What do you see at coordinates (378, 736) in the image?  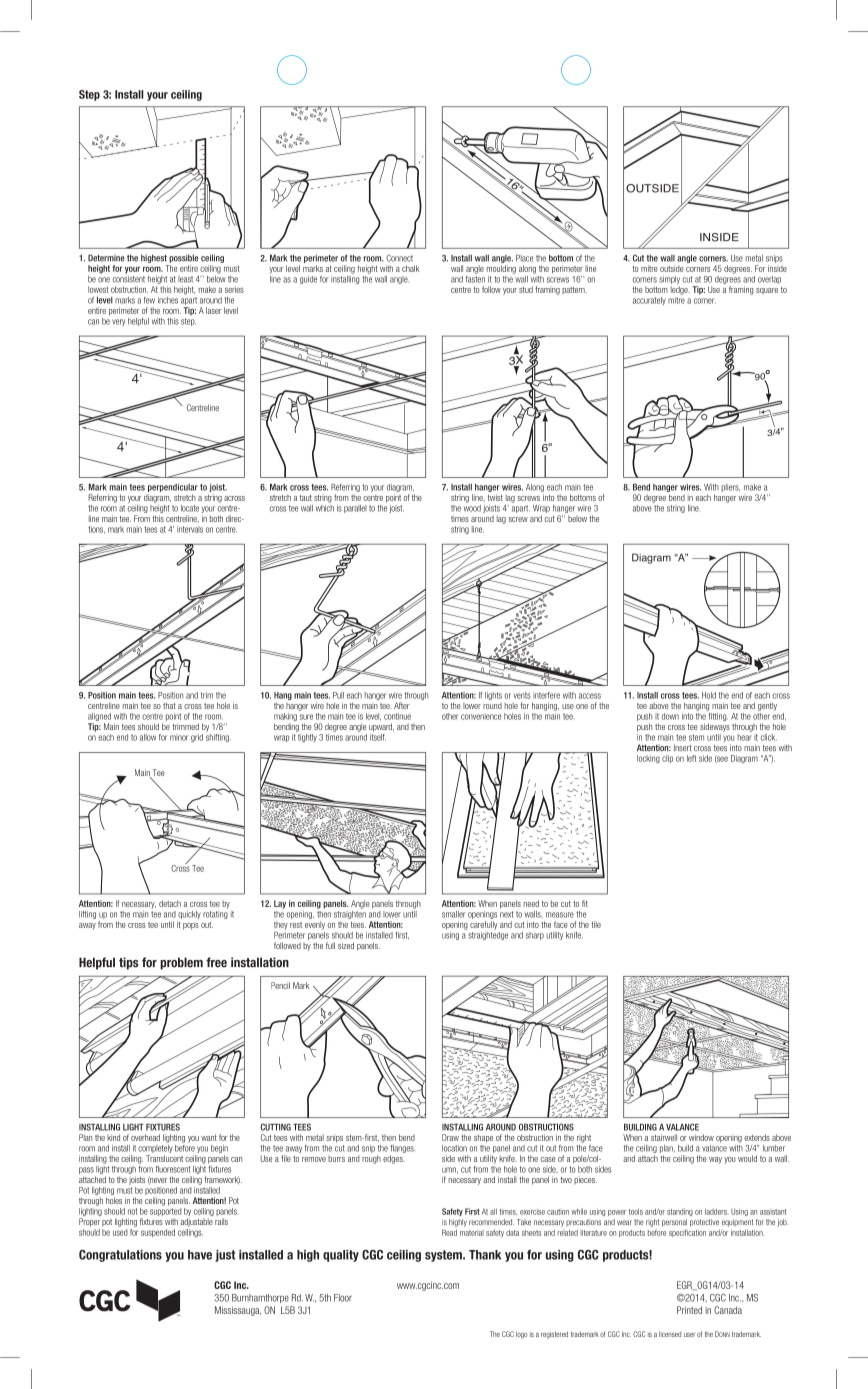 I see `itself` at bounding box center [378, 736].
